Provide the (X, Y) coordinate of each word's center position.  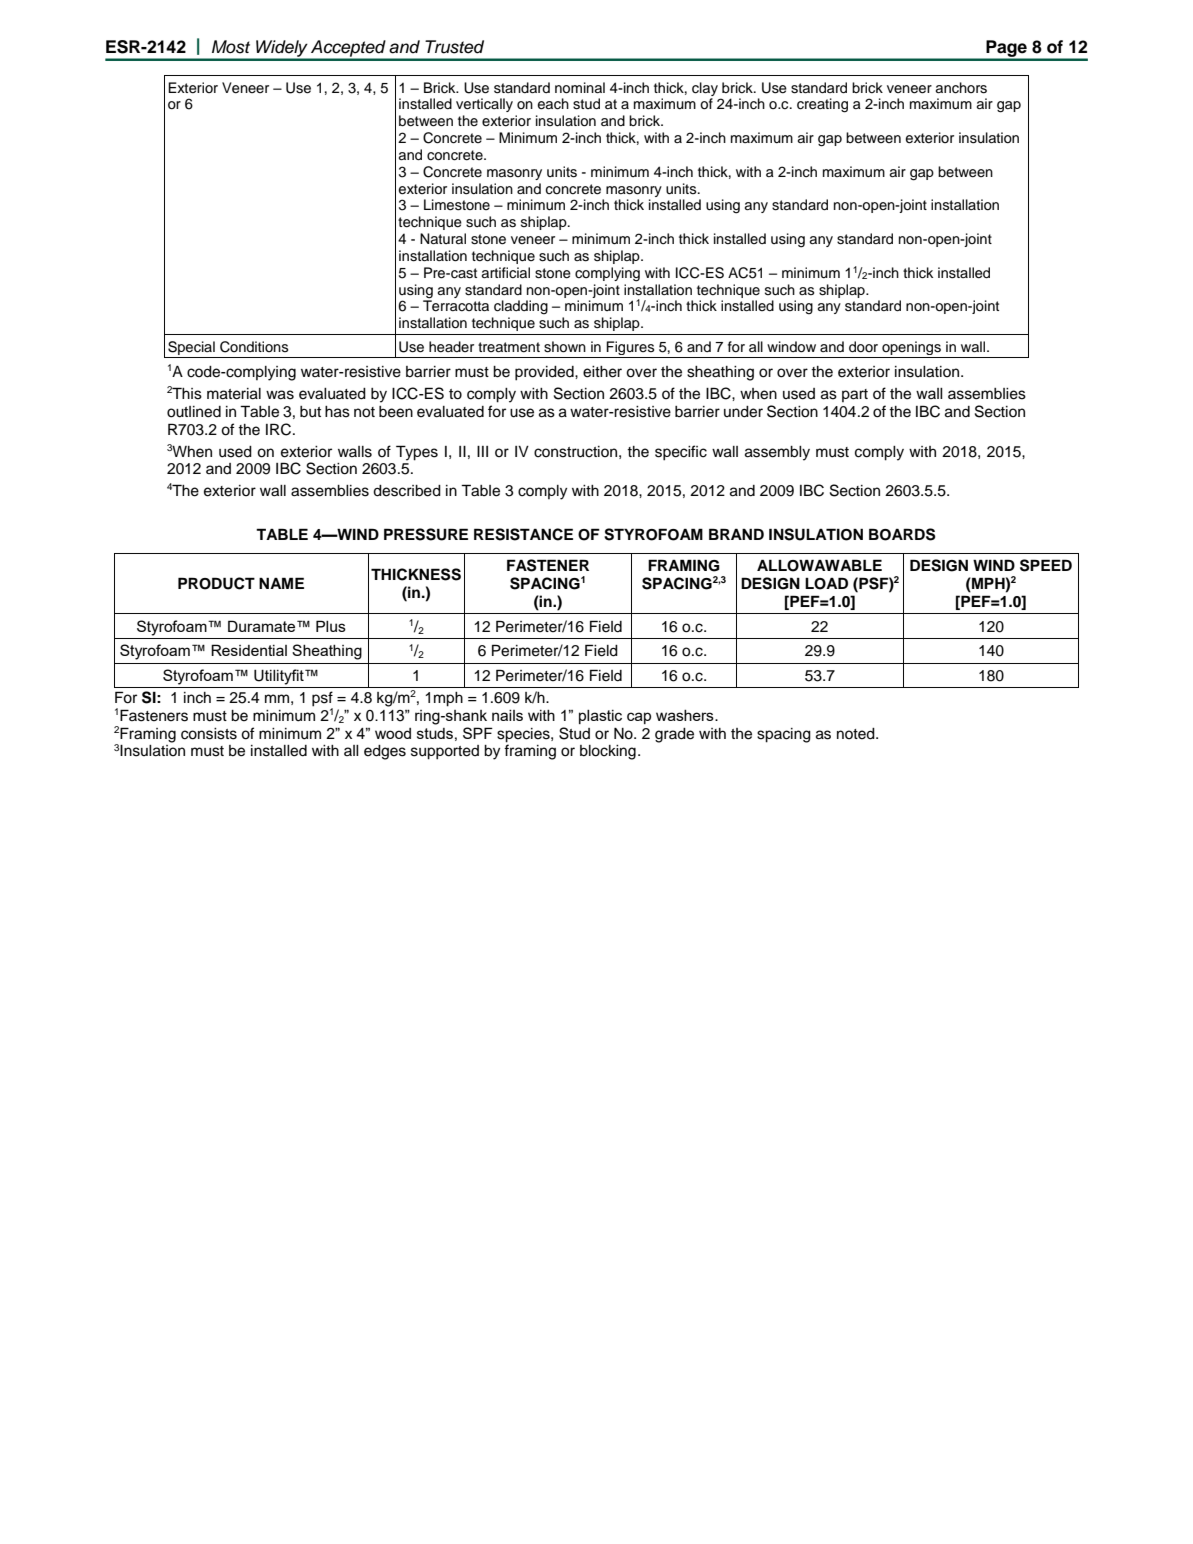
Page (1006, 50)
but (310, 412)
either (602, 372)
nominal (580, 88)
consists (209, 734)
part (855, 395)
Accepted (348, 50)
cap (639, 718)
